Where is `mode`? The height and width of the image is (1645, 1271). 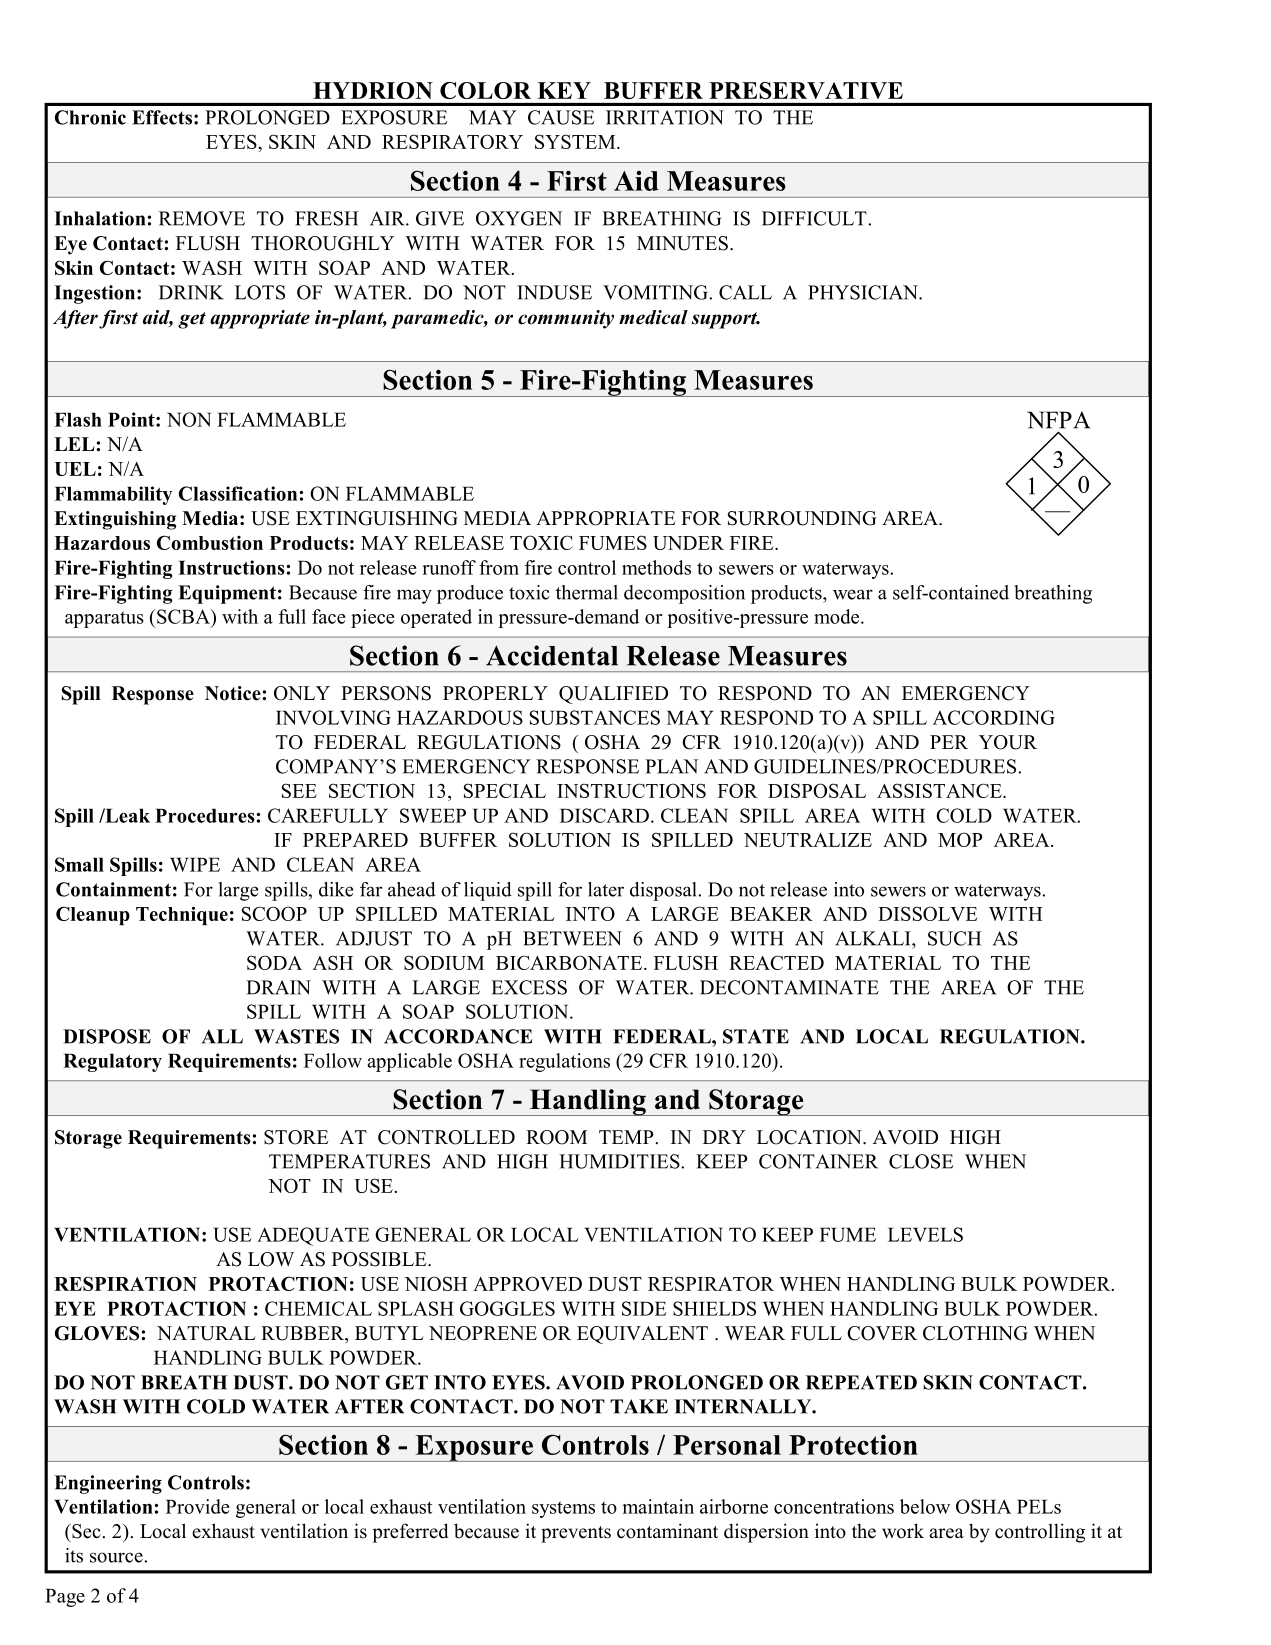
mode is located at coordinates (838, 616).
